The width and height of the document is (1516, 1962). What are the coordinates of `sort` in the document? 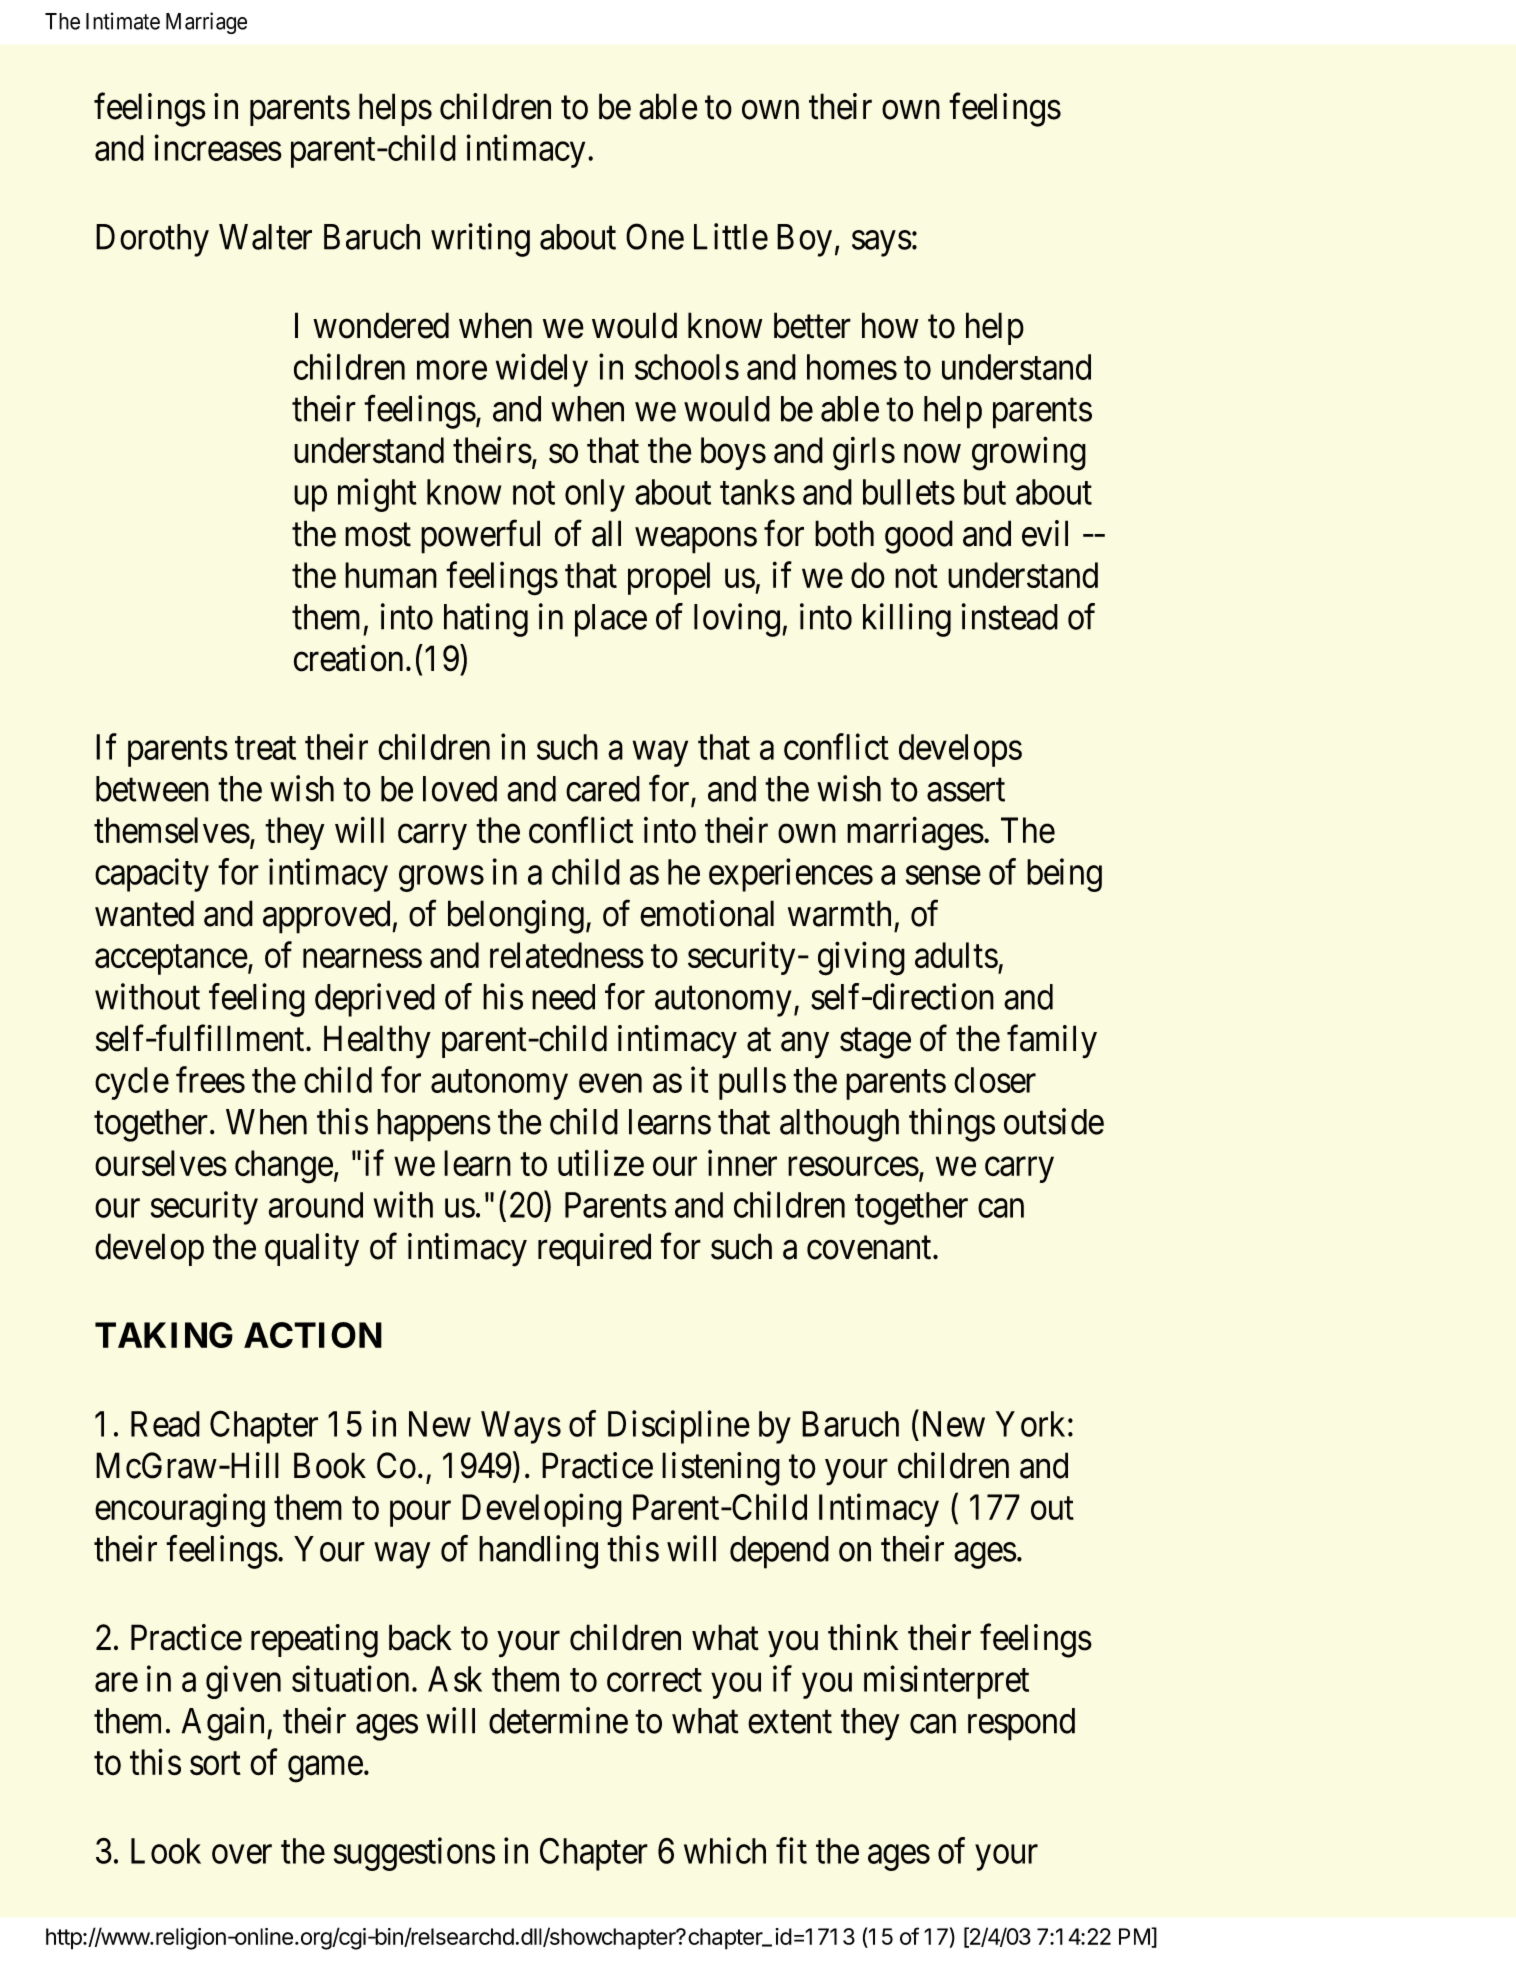 It's located at (215, 1764).
